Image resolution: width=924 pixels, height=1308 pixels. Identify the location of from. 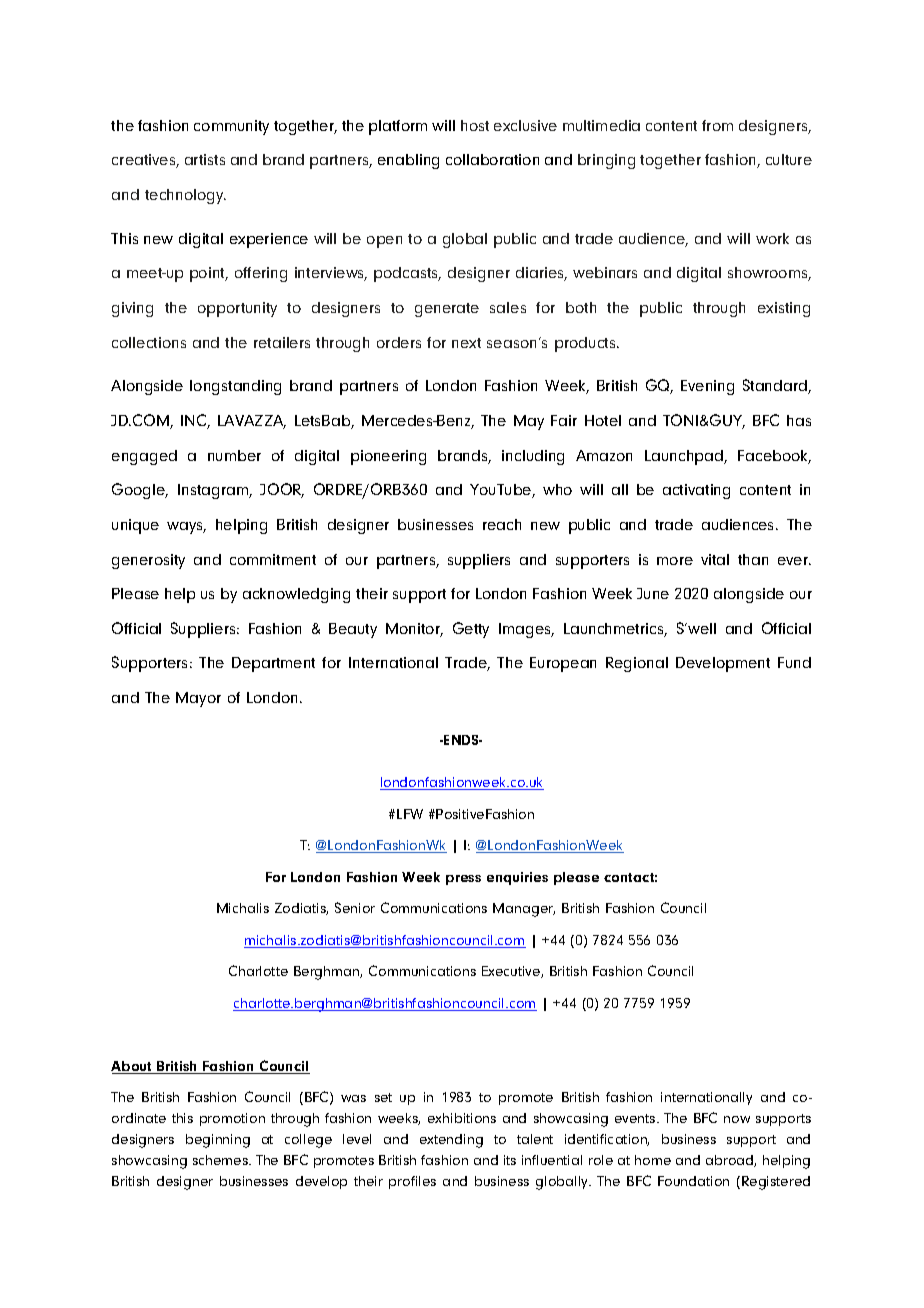
(717, 125).
